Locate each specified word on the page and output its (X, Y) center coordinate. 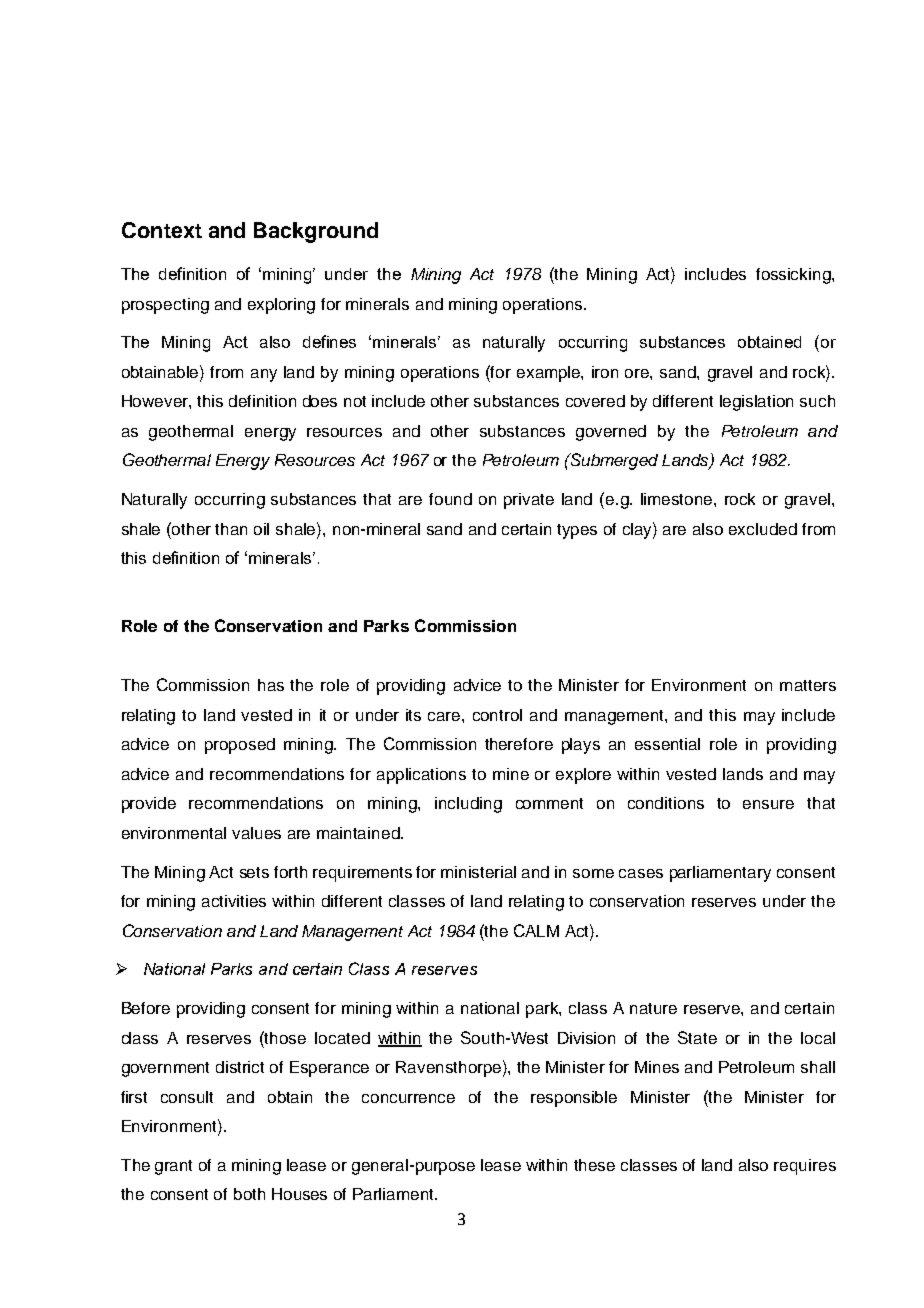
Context (162, 230)
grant (173, 1167)
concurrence (408, 1098)
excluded (763, 529)
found (450, 499)
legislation (756, 403)
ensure (768, 804)
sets (254, 872)
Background (316, 232)
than (231, 529)
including (468, 805)
